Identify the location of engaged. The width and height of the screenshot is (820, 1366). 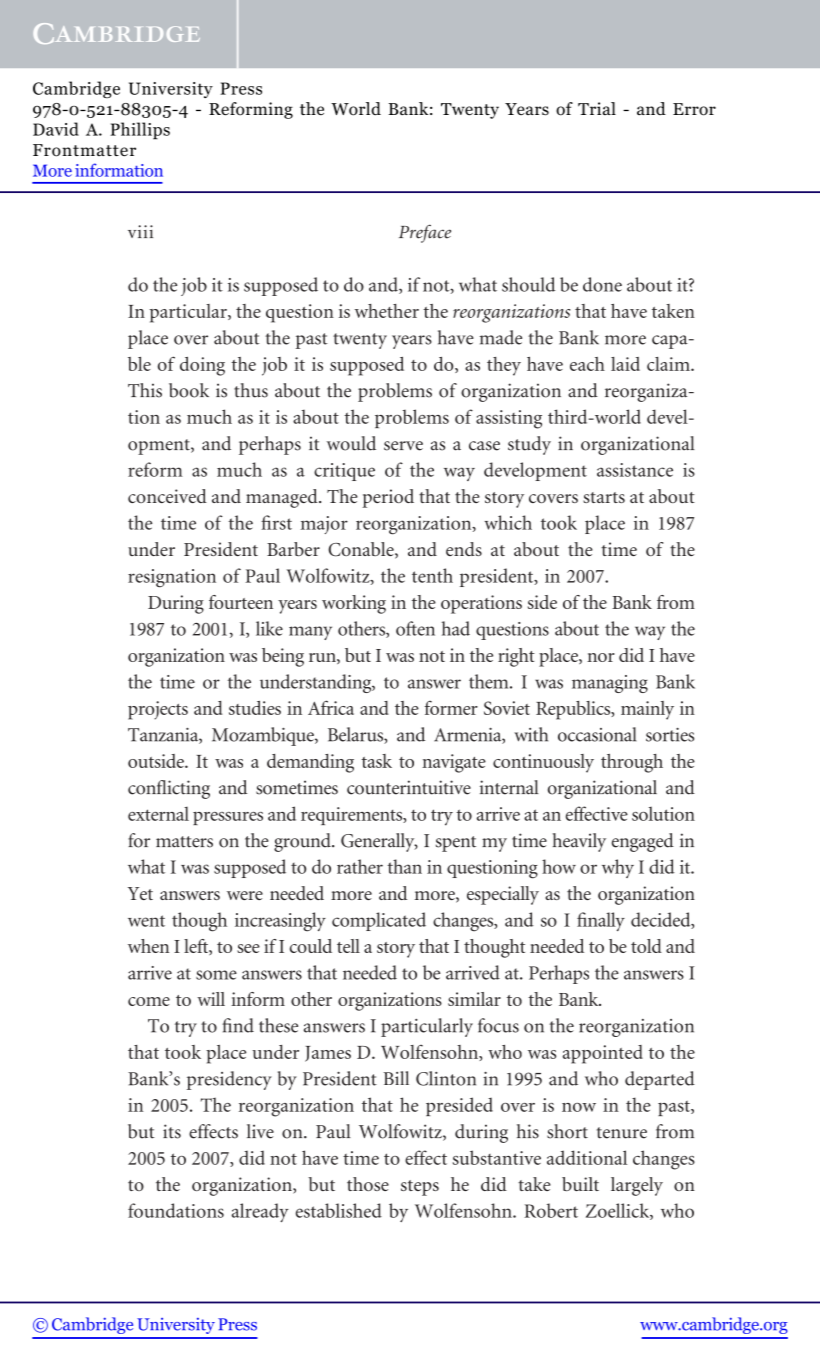
(643, 842).
